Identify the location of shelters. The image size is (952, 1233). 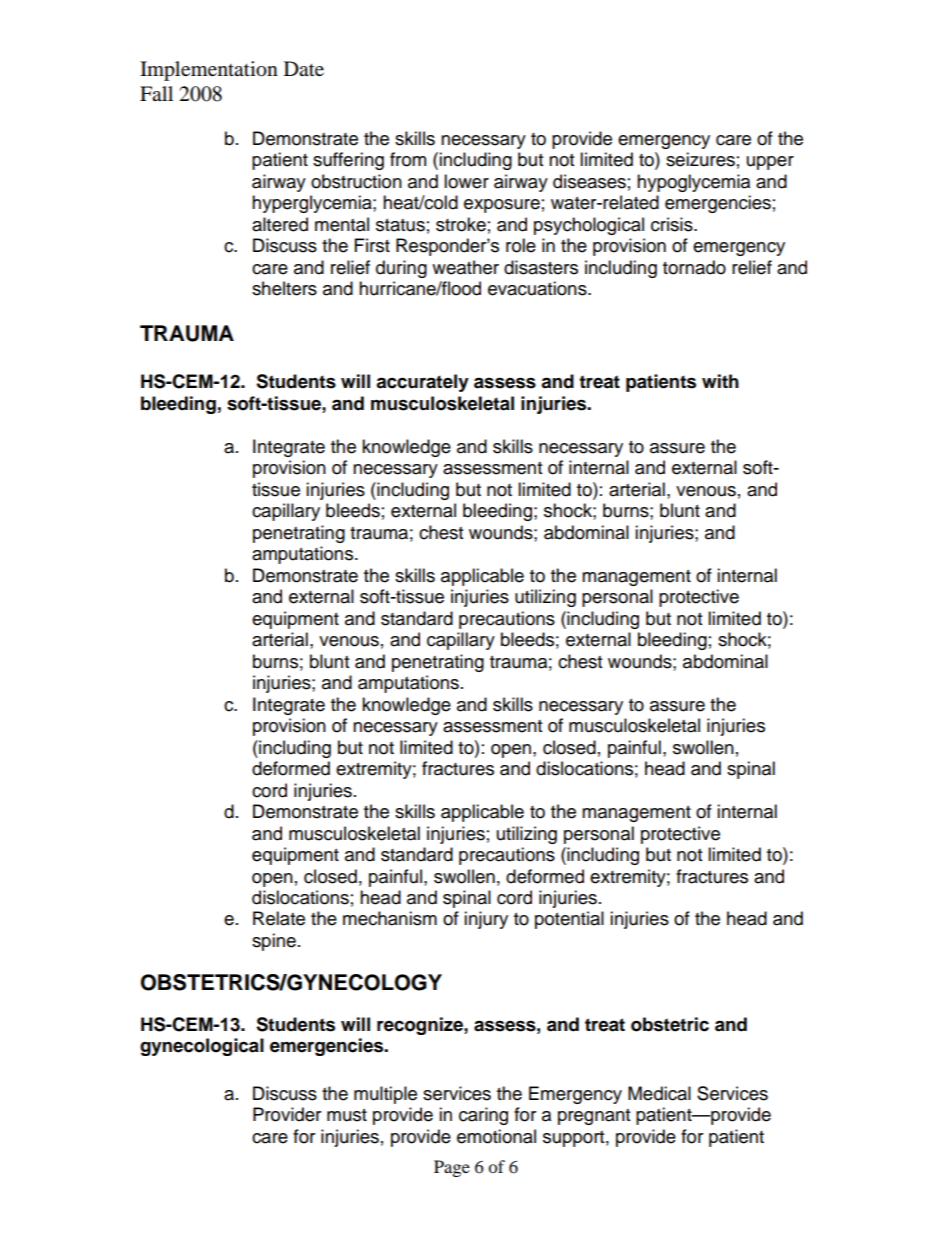
(284, 288).
